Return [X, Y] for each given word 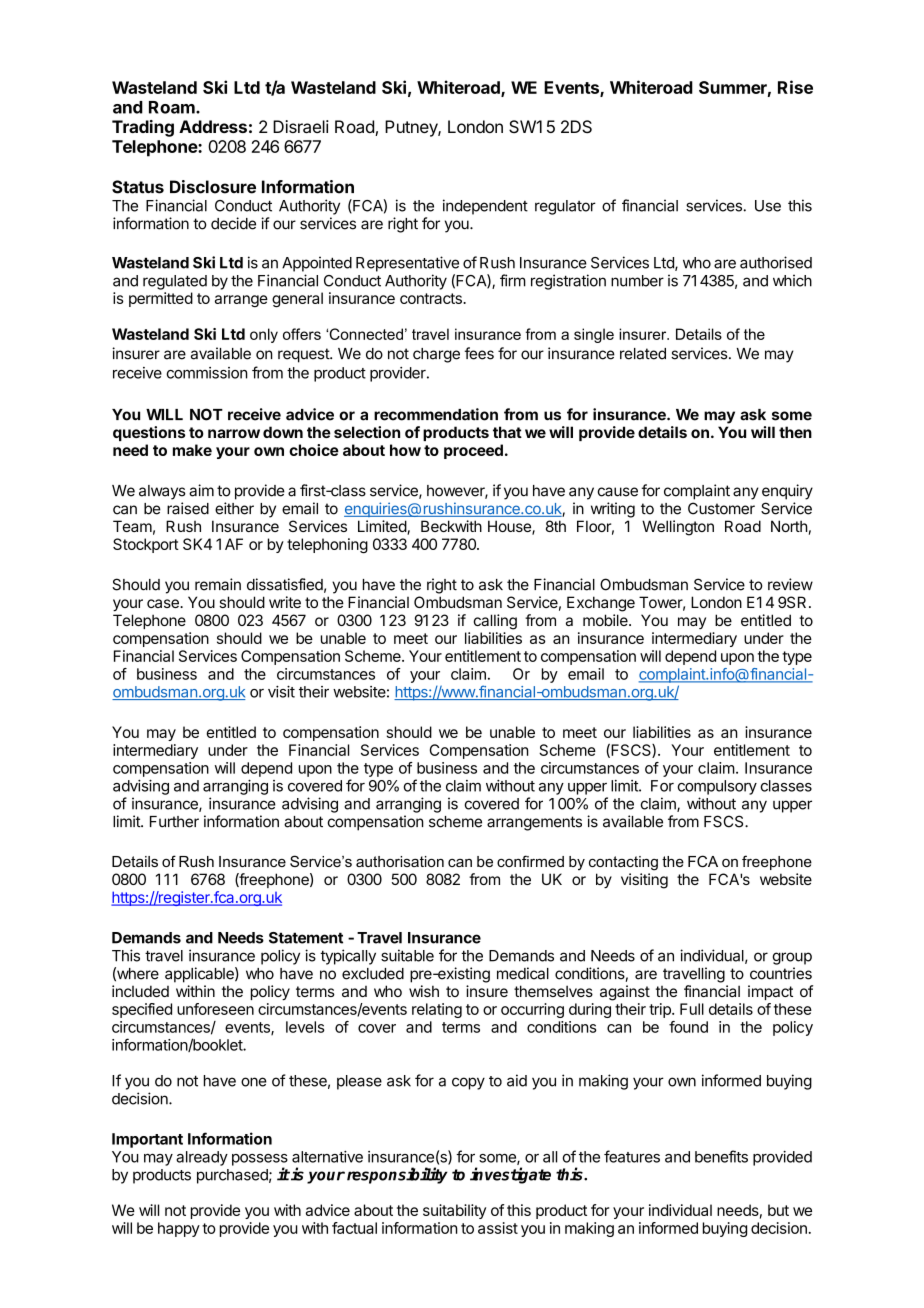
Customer [721, 508]
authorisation [400, 861]
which [792, 280]
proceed [473, 451]
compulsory [717, 787]
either [234, 508]
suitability [454, 1211]
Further [174, 822]
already [202, 1158]
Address [213, 126]
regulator [565, 207]
